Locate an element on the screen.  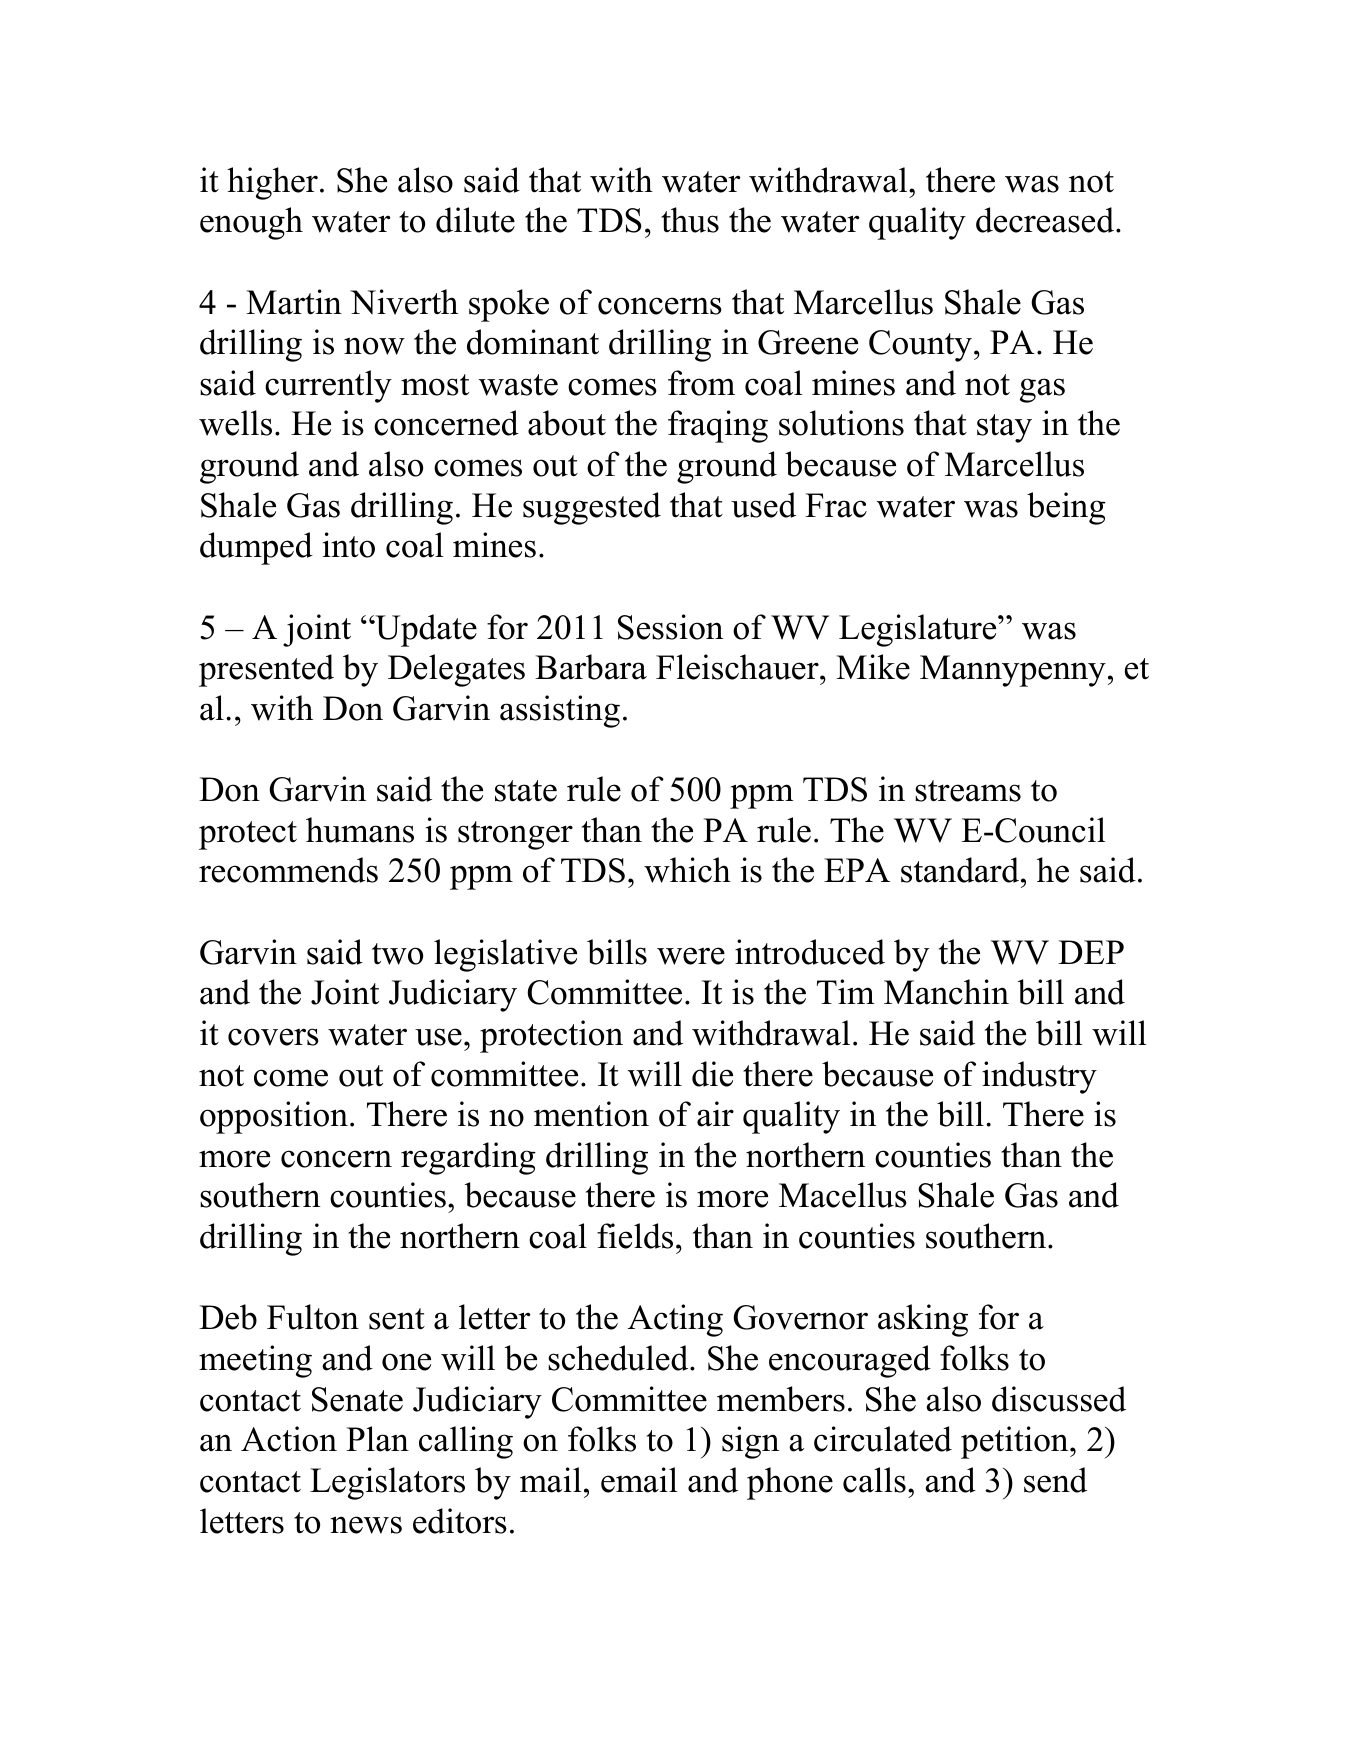
decreased is located at coordinates (1046, 220).
